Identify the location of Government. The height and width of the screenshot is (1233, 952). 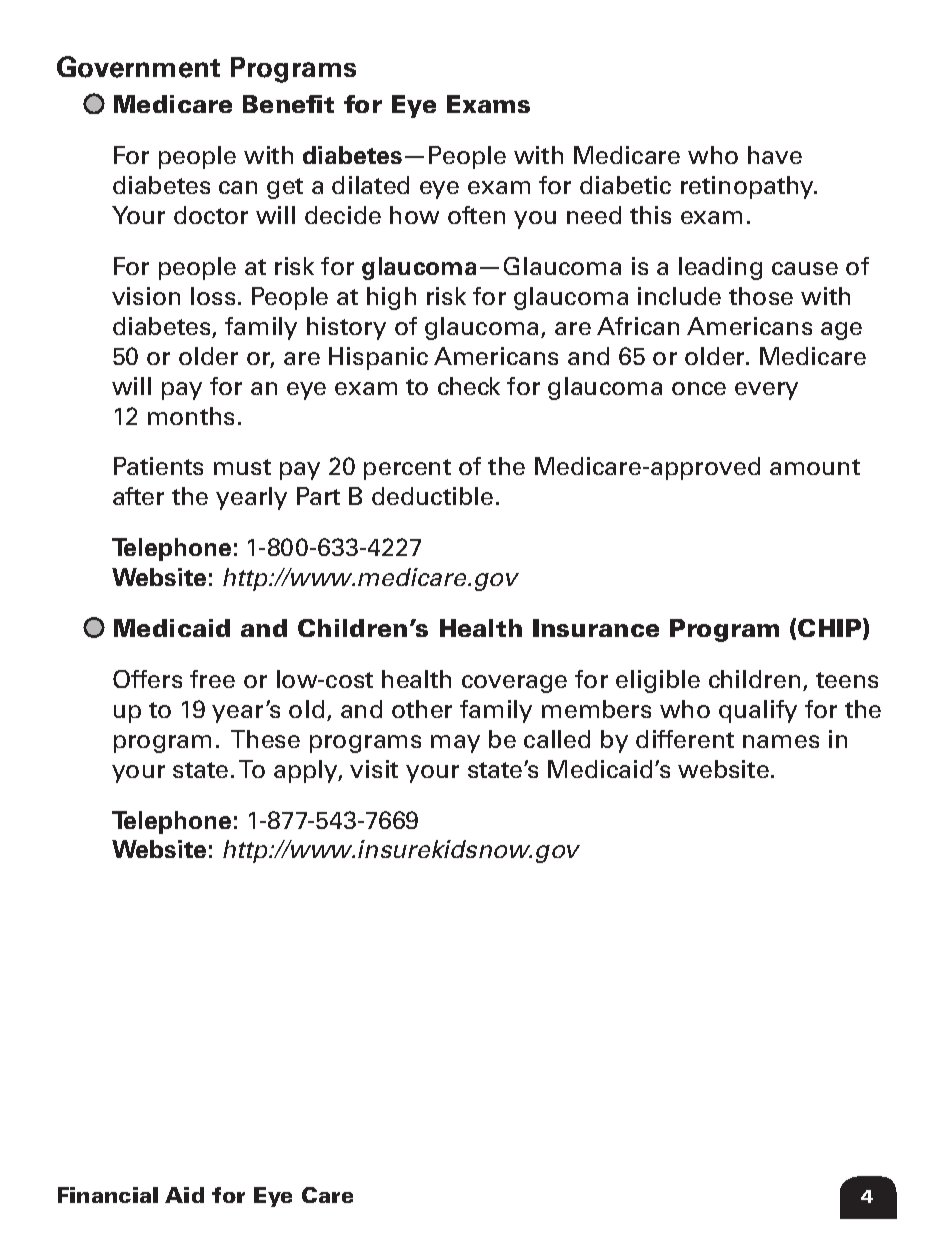
(138, 67).
